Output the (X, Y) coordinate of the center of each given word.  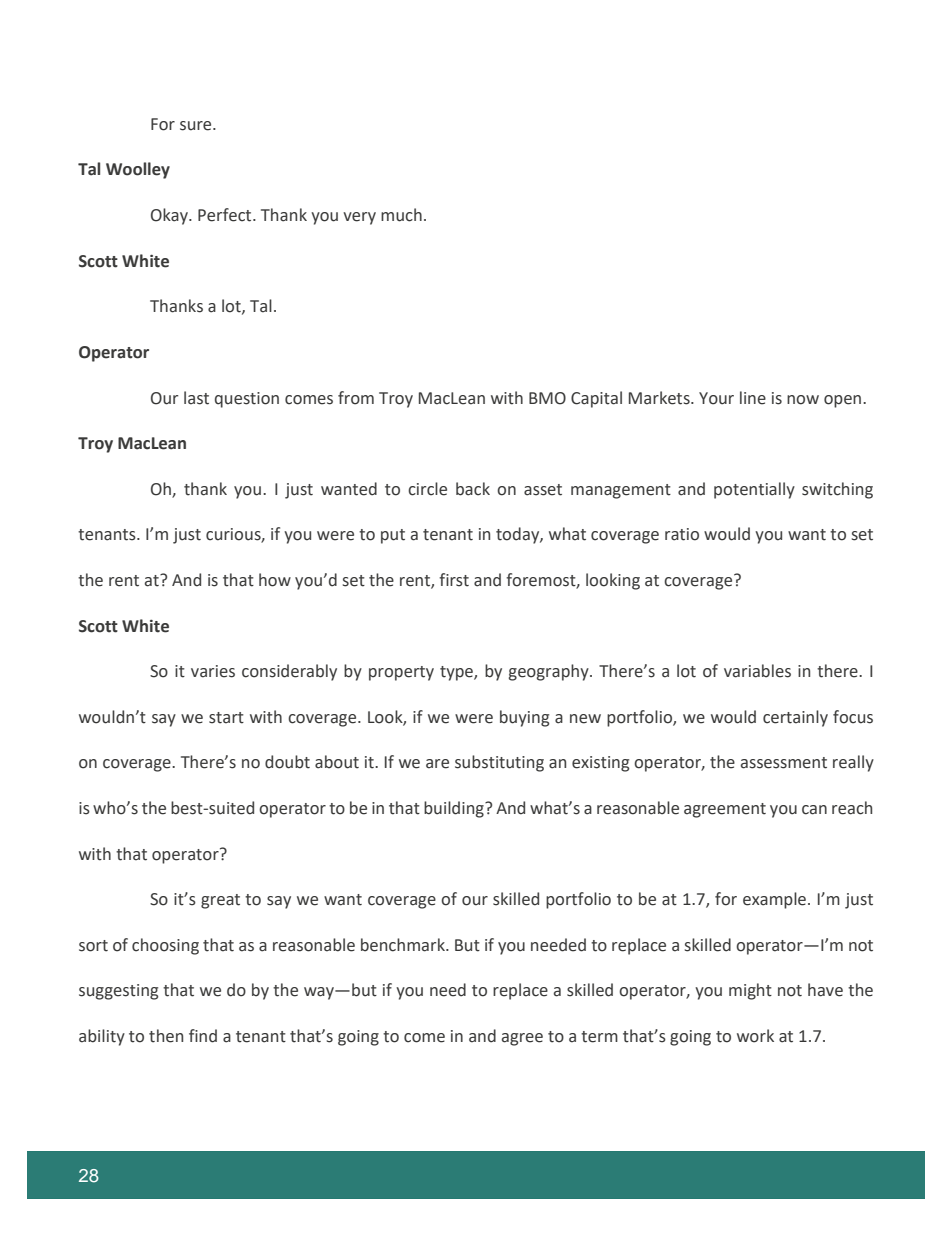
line (753, 398)
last (196, 398)
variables (757, 671)
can (814, 810)
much (401, 215)
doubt (287, 762)
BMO (547, 398)
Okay (170, 216)
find (203, 1036)
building (455, 809)
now (803, 400)
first (454, 580)
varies (213, 671)
